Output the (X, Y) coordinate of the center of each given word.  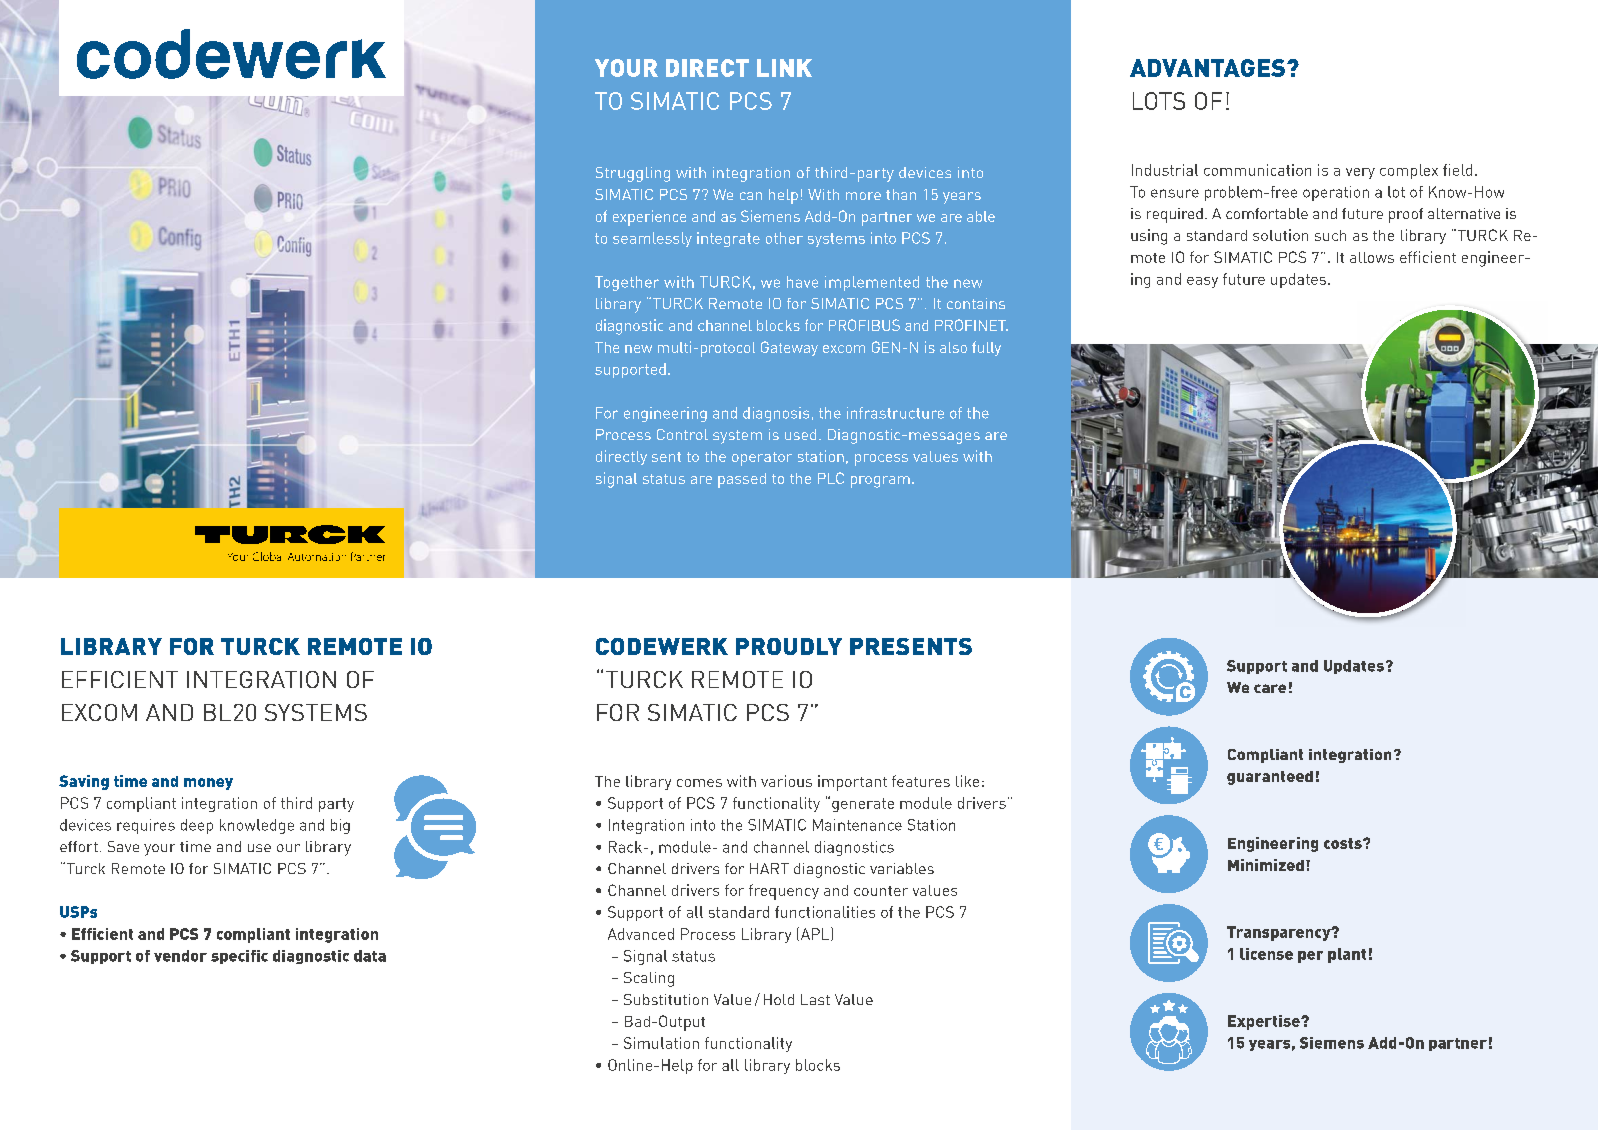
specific (239, 957)
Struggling (633, 174)
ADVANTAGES (1207, 68)
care (1270, 688)
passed (742, 480)
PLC (831, 478)
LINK (784, 68)
